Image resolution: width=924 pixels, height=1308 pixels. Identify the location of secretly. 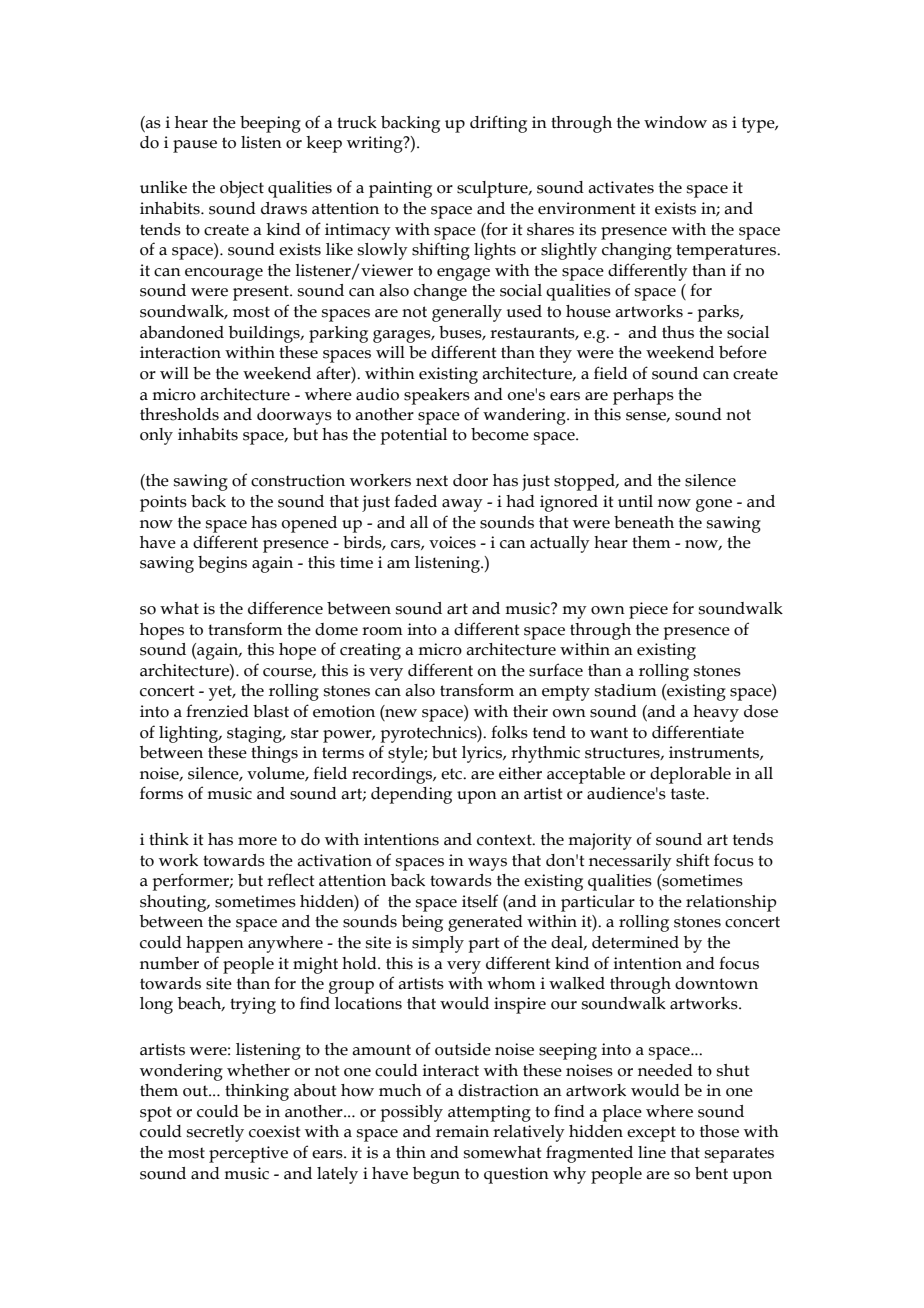
(215, 1133).
